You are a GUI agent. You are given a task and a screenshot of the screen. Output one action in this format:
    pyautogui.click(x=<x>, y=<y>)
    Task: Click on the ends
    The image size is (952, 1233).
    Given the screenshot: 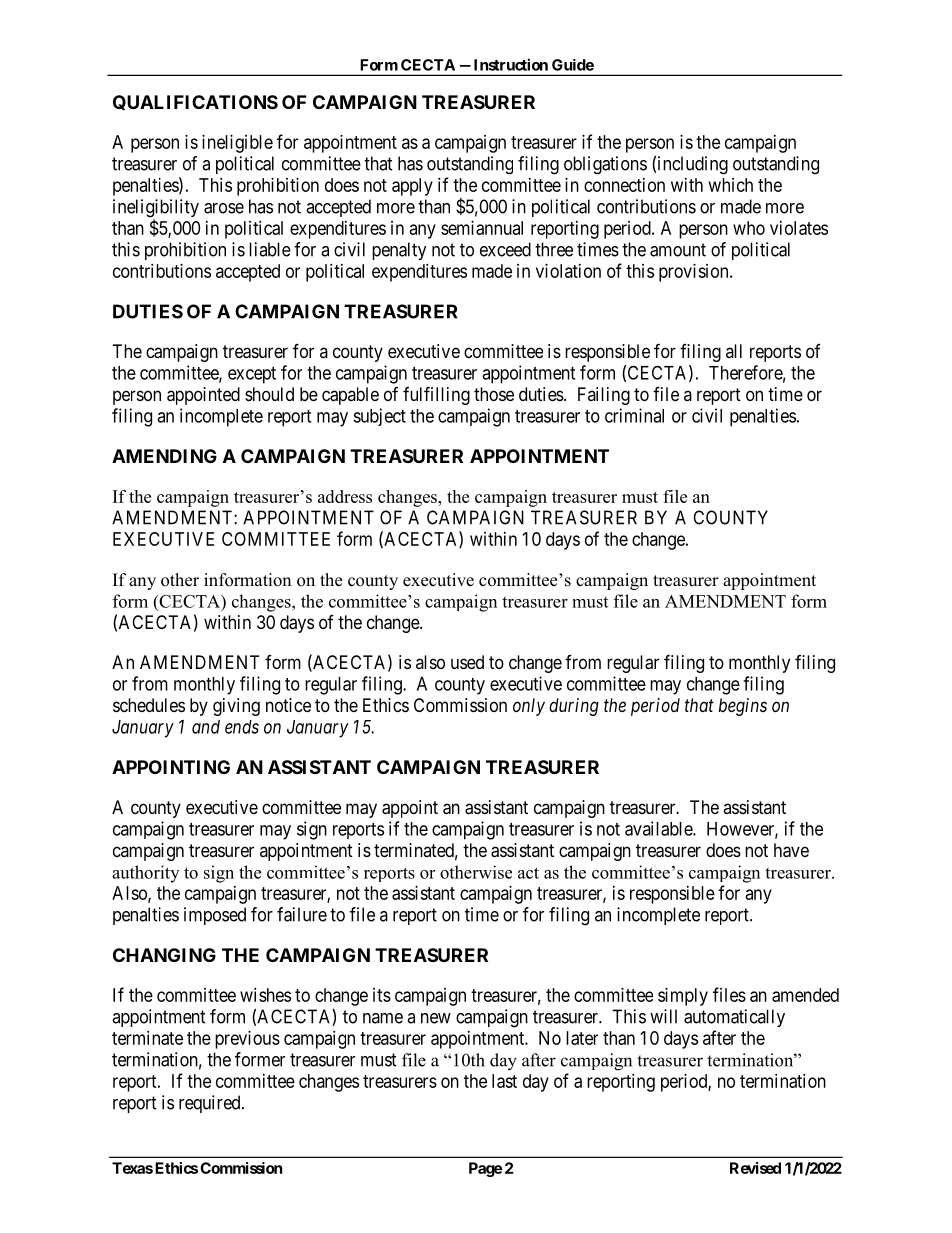 What is the action you would take?
    pyautogui.click(x=242, y=727)
